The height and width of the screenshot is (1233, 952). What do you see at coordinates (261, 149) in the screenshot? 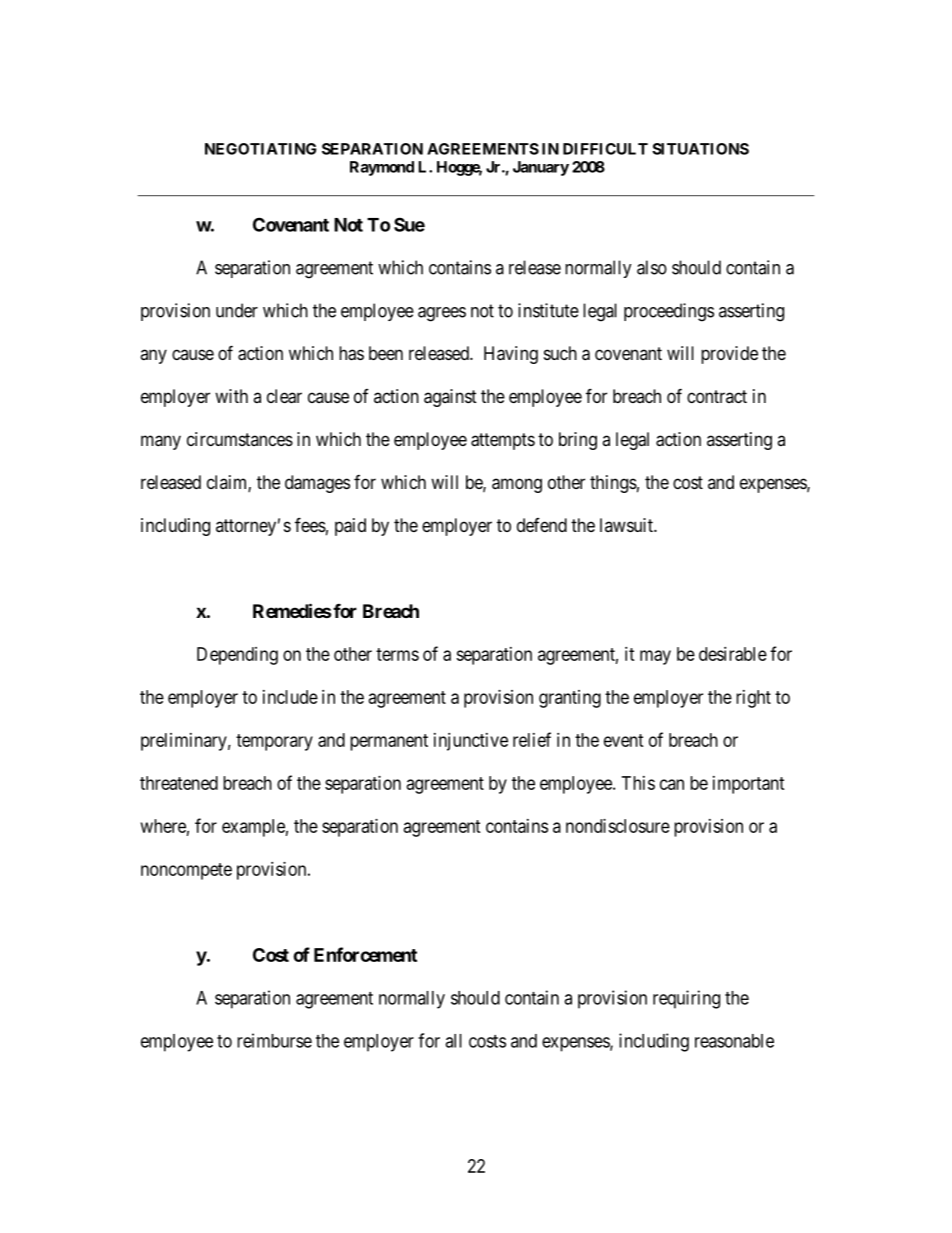
I see `NEGOTIATING` at bounding box center [261, 149].
